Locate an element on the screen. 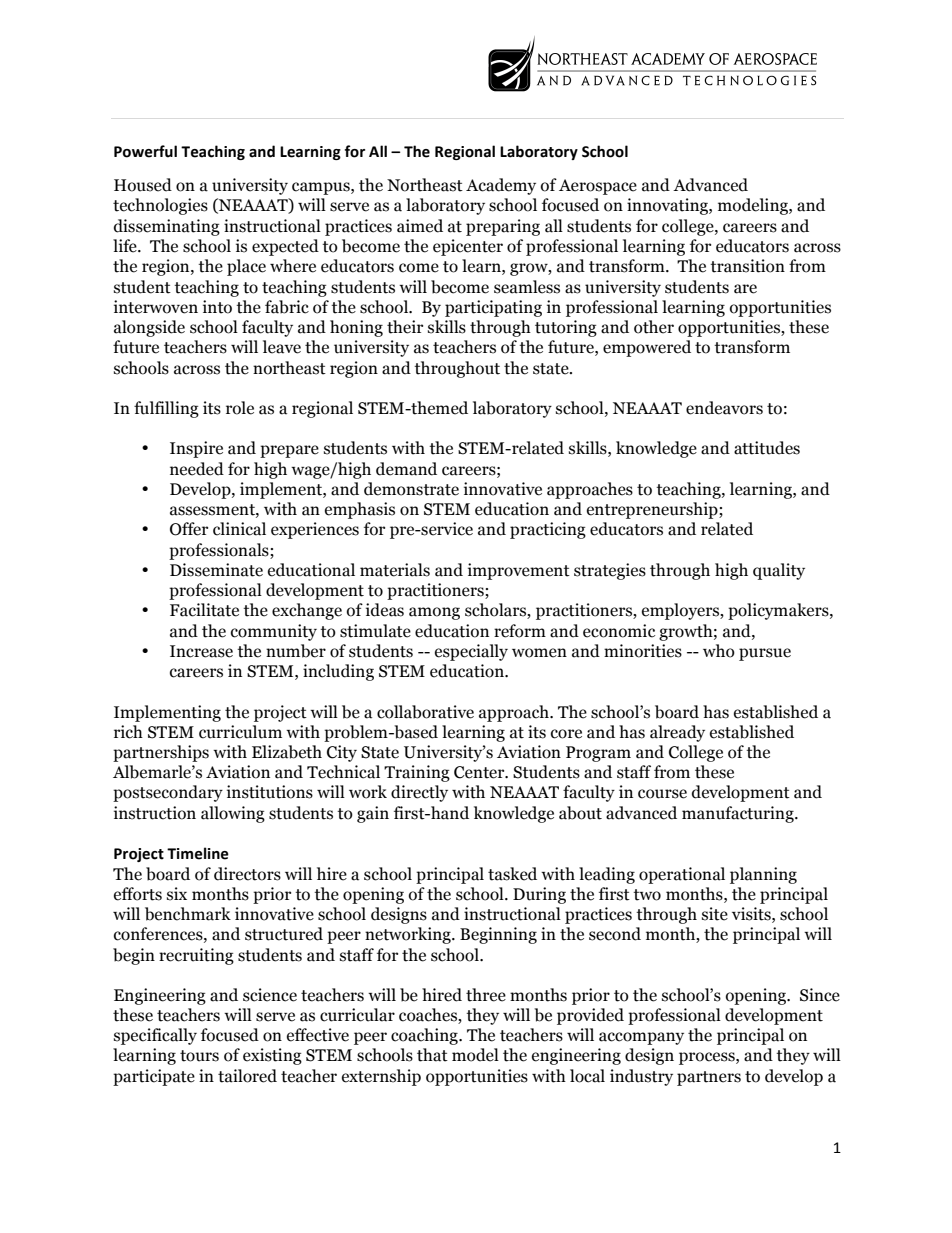 The width and height of the screenshot is (952, 1233). tasked is located at coordinates (512, 874).
